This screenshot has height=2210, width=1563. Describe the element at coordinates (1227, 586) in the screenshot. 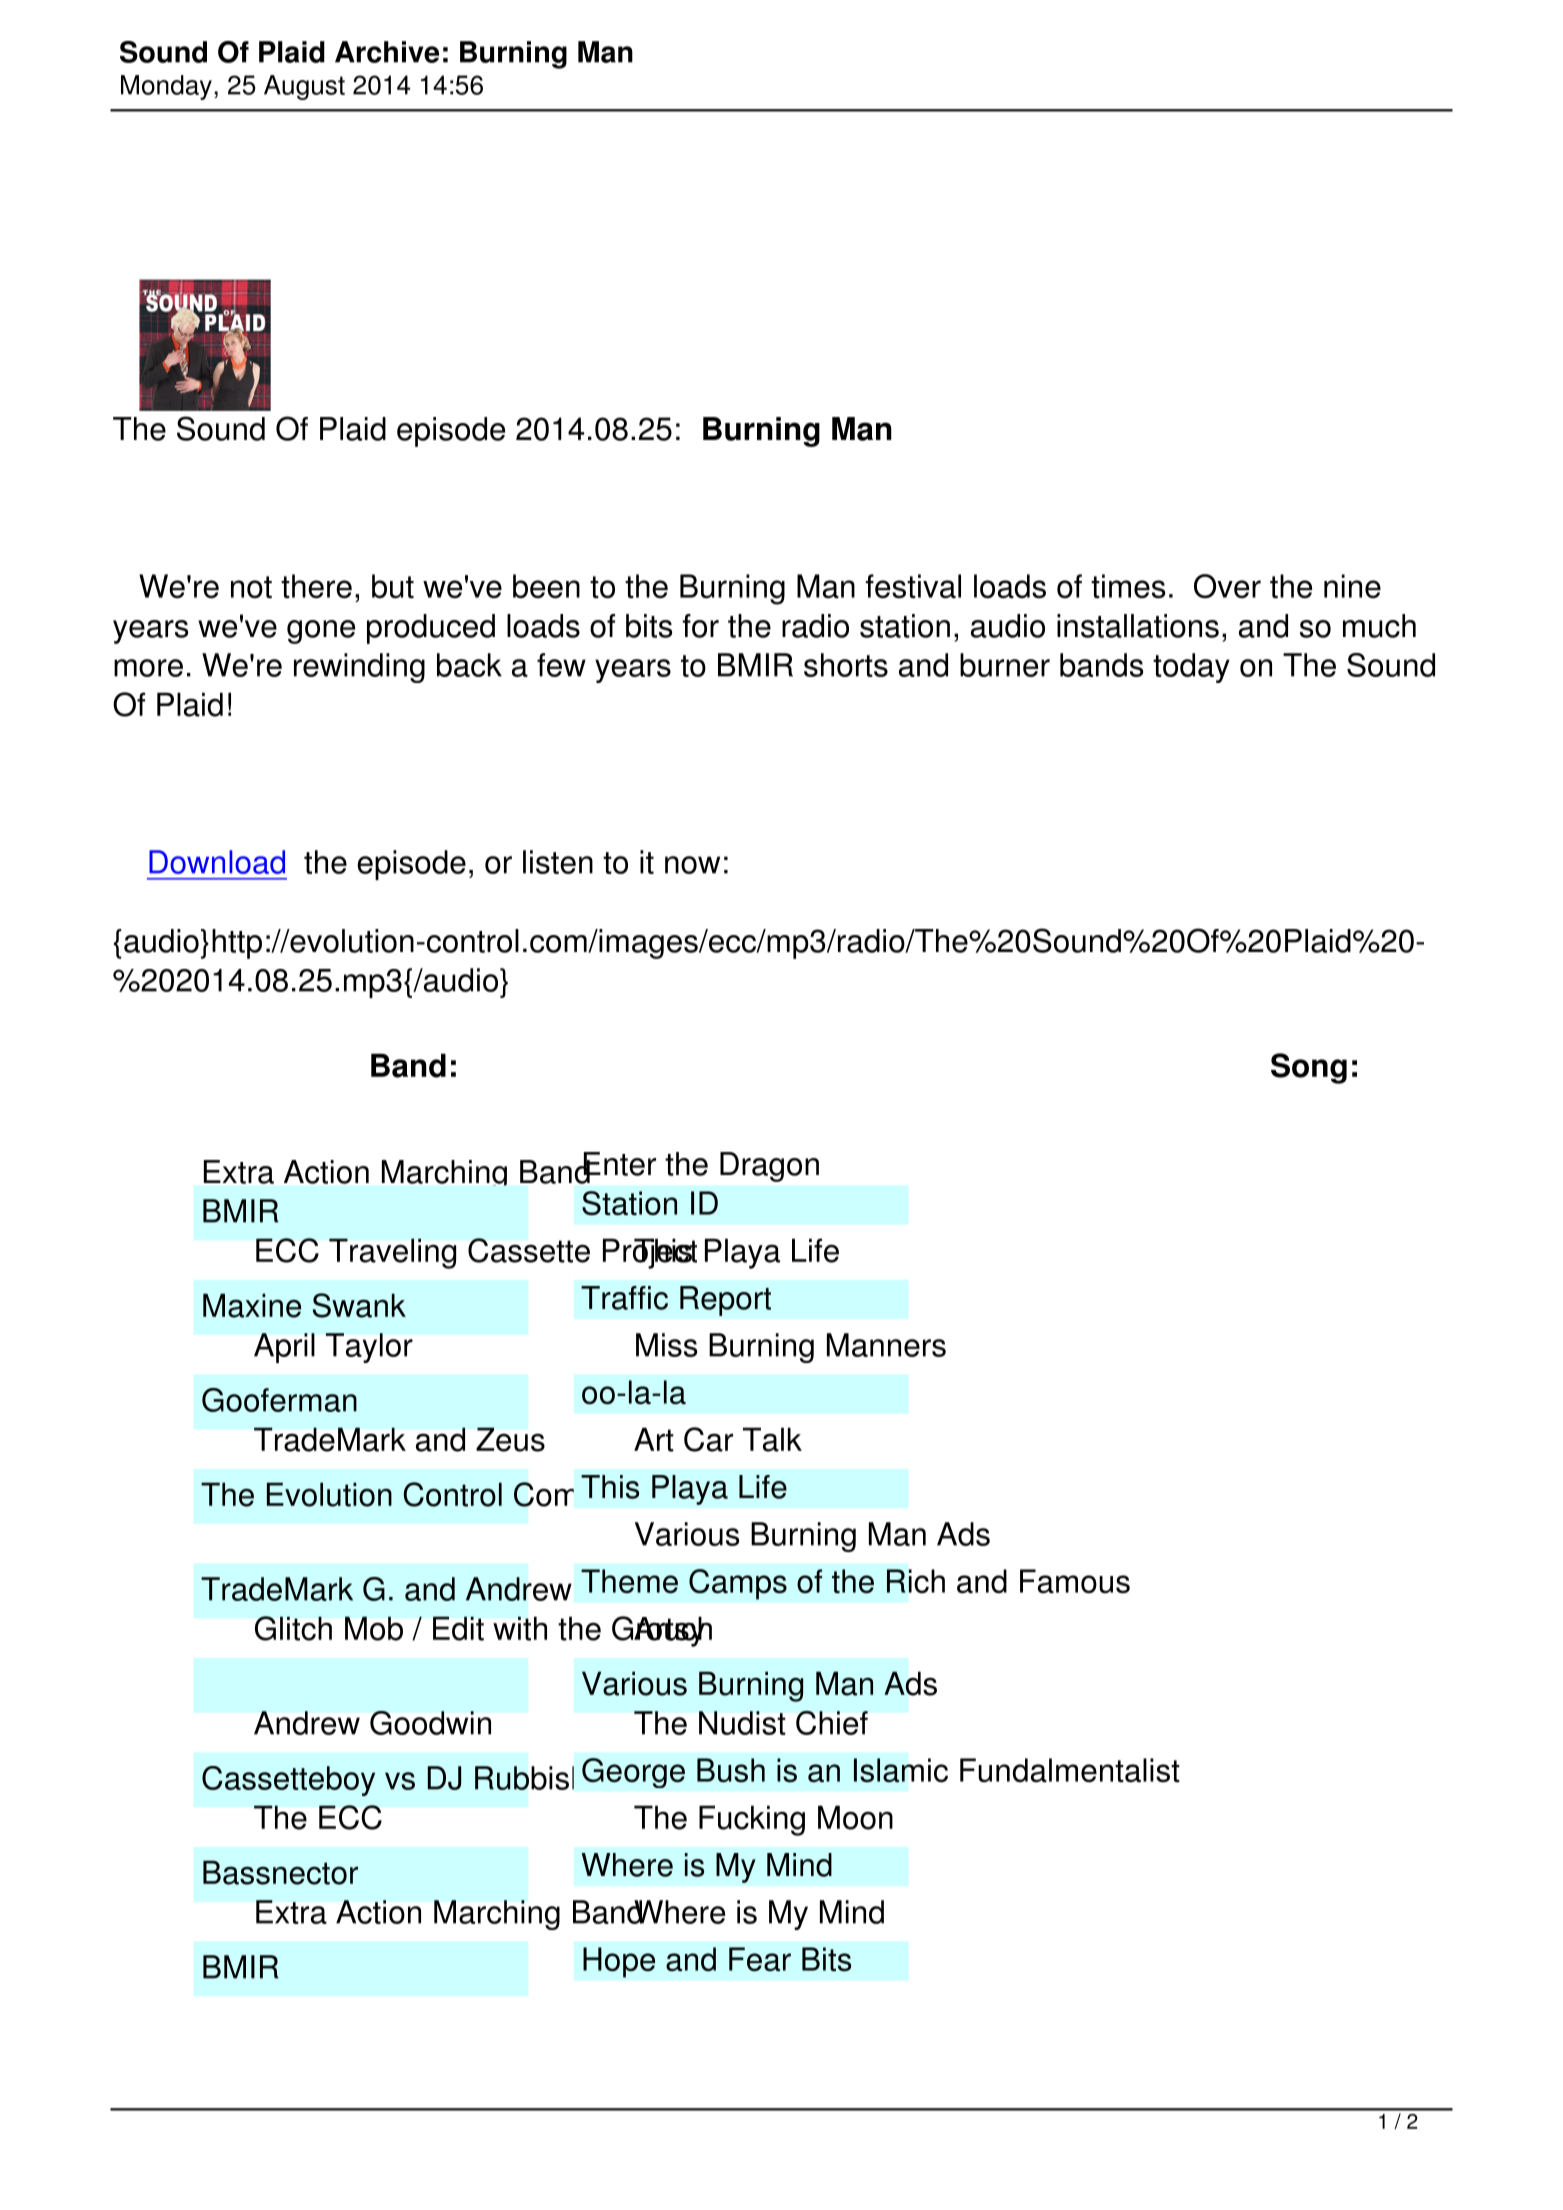

I see `Over` at that location.
